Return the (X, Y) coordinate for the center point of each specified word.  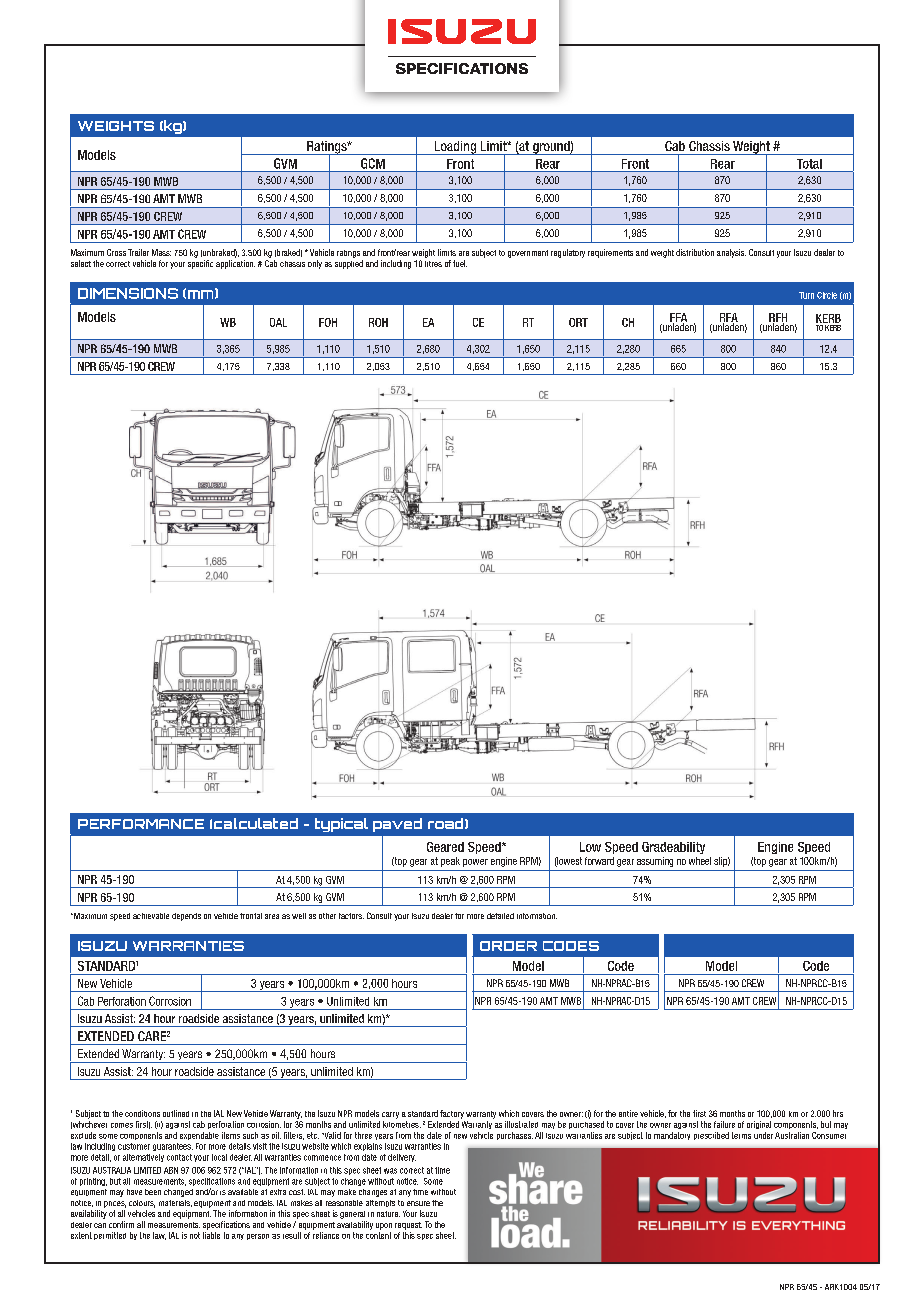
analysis (731, 253)
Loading (455, 148)
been (153, 1192)
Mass (161, 252)
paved (397, 825)
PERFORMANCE (141, 824)
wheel (700, 861)
